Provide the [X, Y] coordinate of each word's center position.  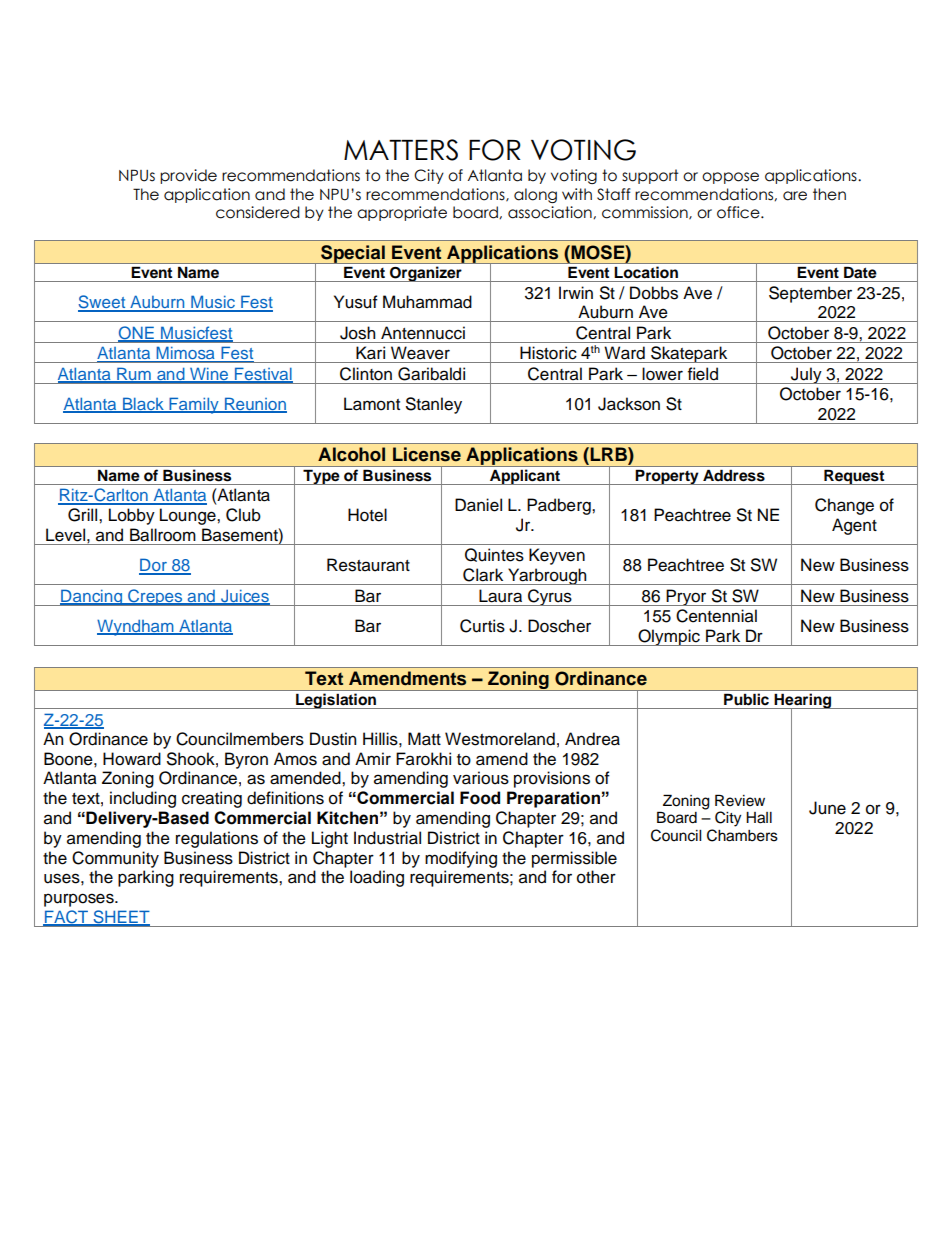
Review [740, 800]
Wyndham [136, 627]
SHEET [120, 918]
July [806, 375]
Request [854, 477]
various [481, 778]
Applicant [525, 477]
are [795, 196]
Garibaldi [431, 374]
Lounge [189, 516]
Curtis [482, 626]
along [535, 195]
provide [188, 176]
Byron [246, 760]
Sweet [103, 303]
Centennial [716, 616]
